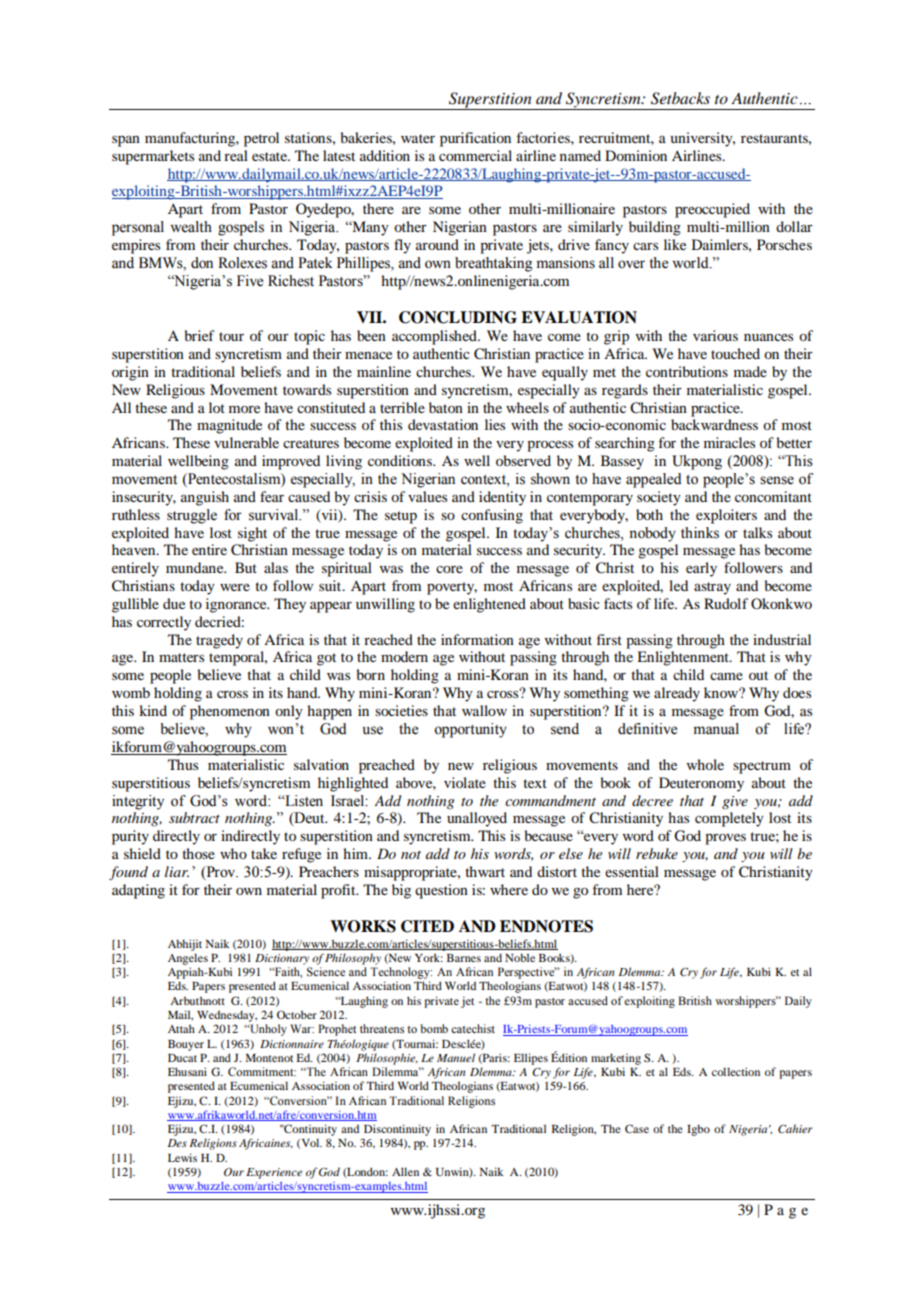  I want to click on Setbacks, so click(680, 98).
